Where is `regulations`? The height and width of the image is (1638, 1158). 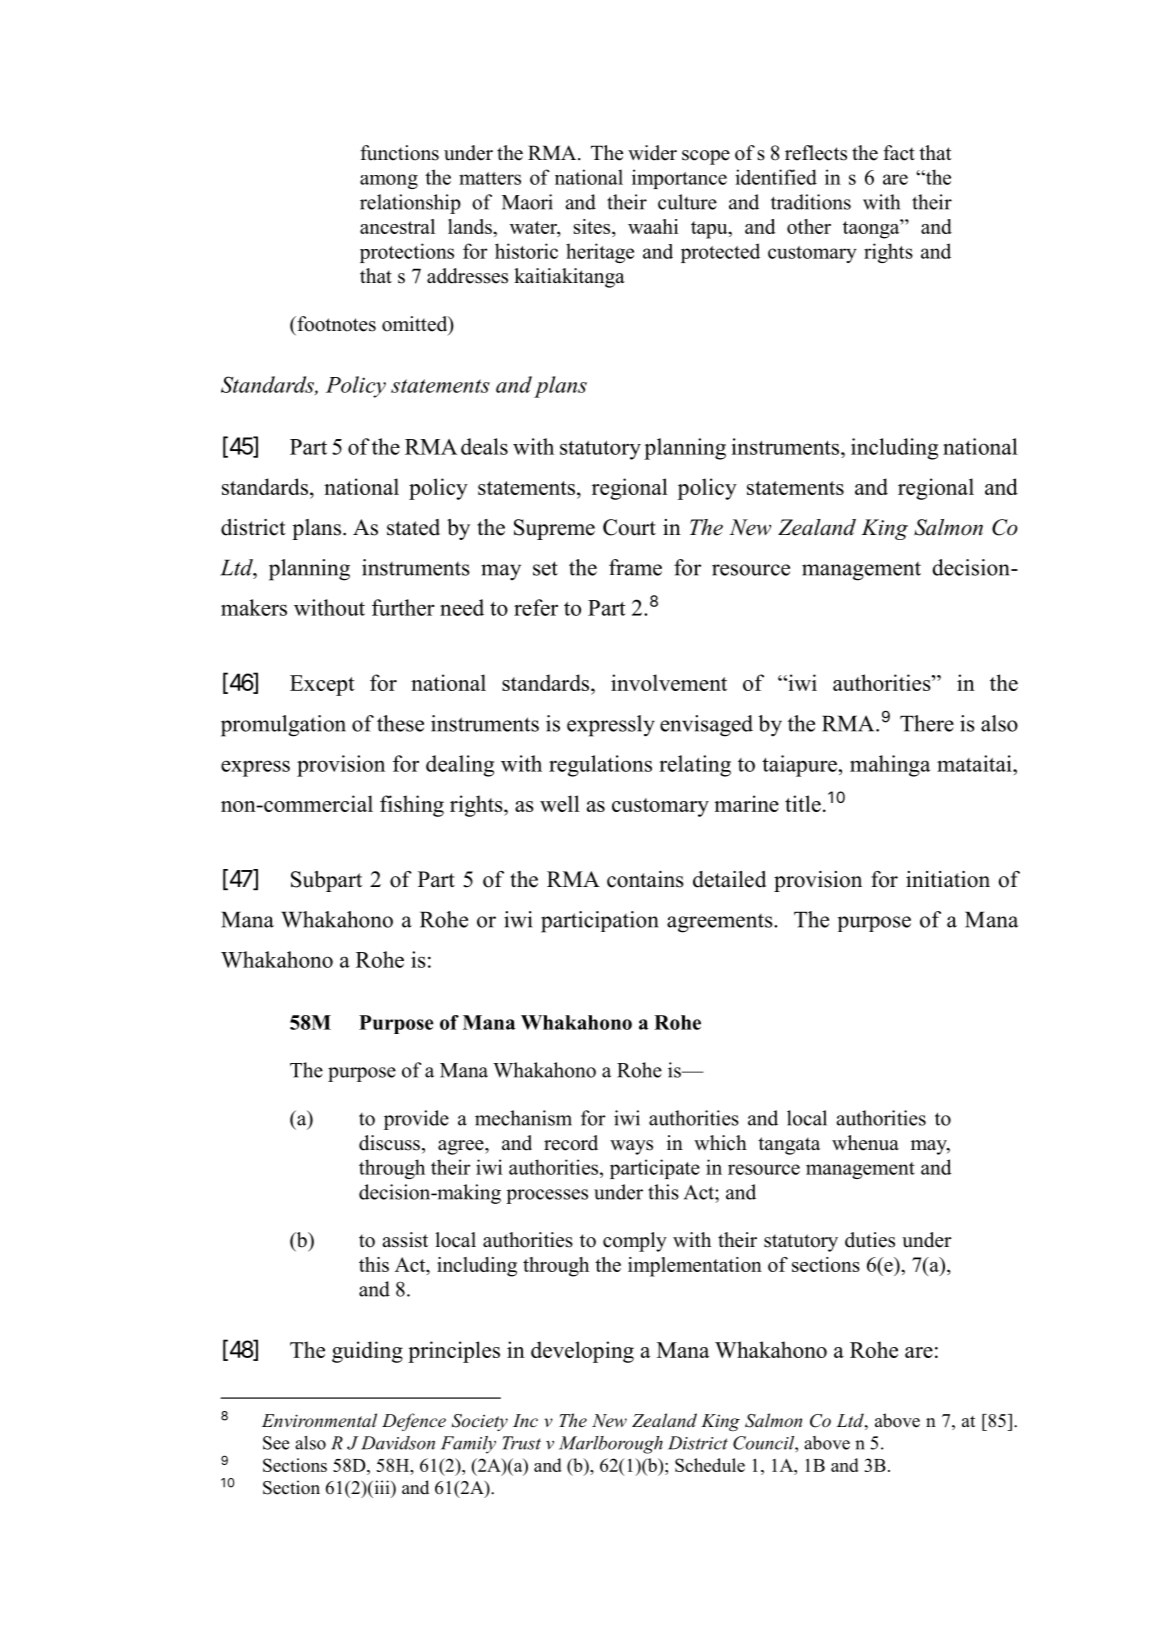 regulations is located at coordinates (600, 766).
